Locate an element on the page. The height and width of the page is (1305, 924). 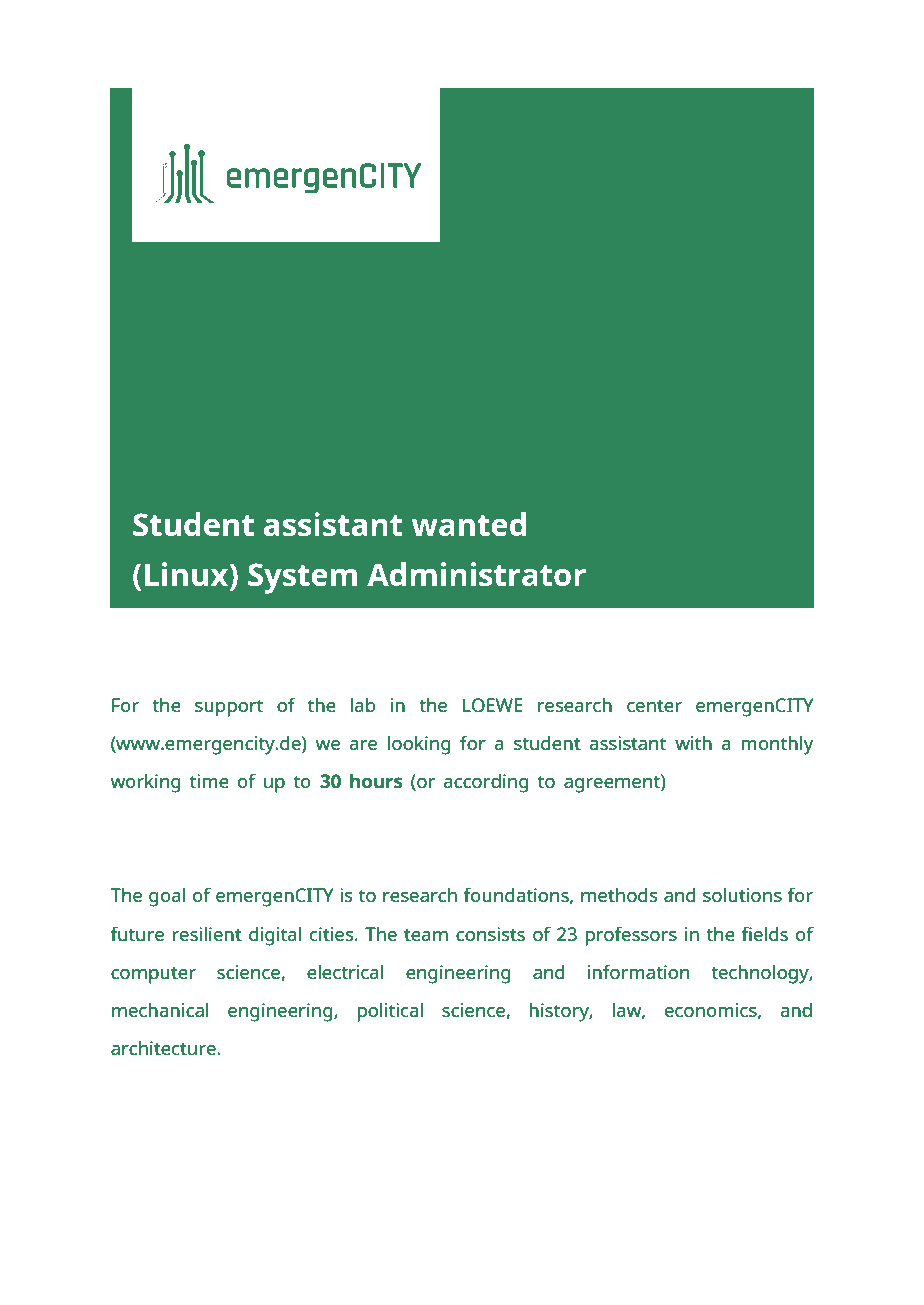
center is located at coordinates (654, 705).
